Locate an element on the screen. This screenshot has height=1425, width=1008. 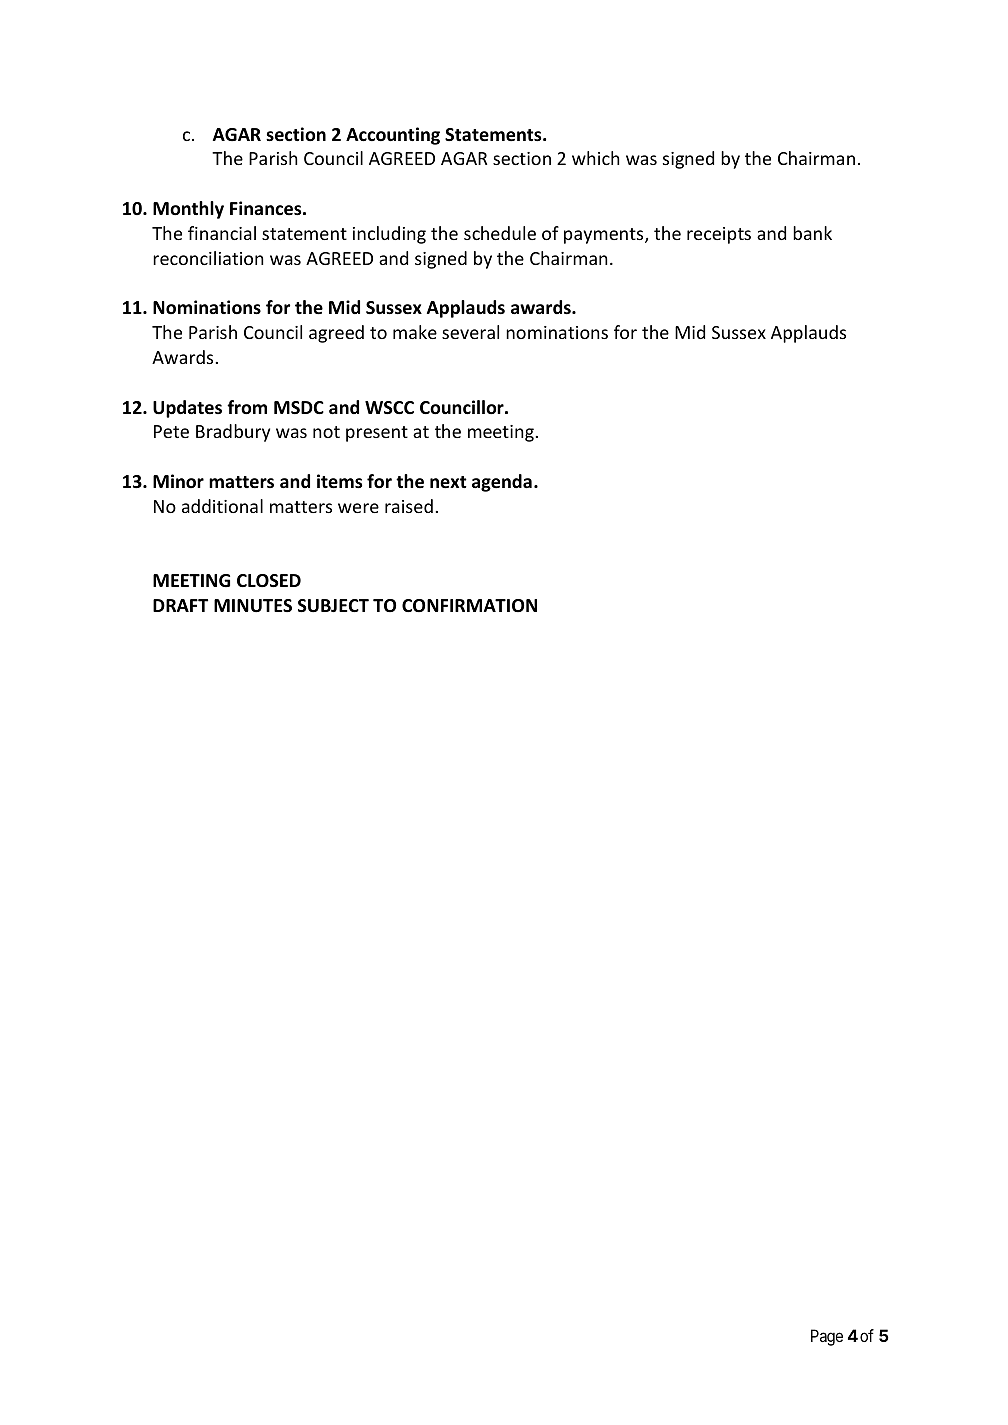
several is located at coordinates (470, 332).
